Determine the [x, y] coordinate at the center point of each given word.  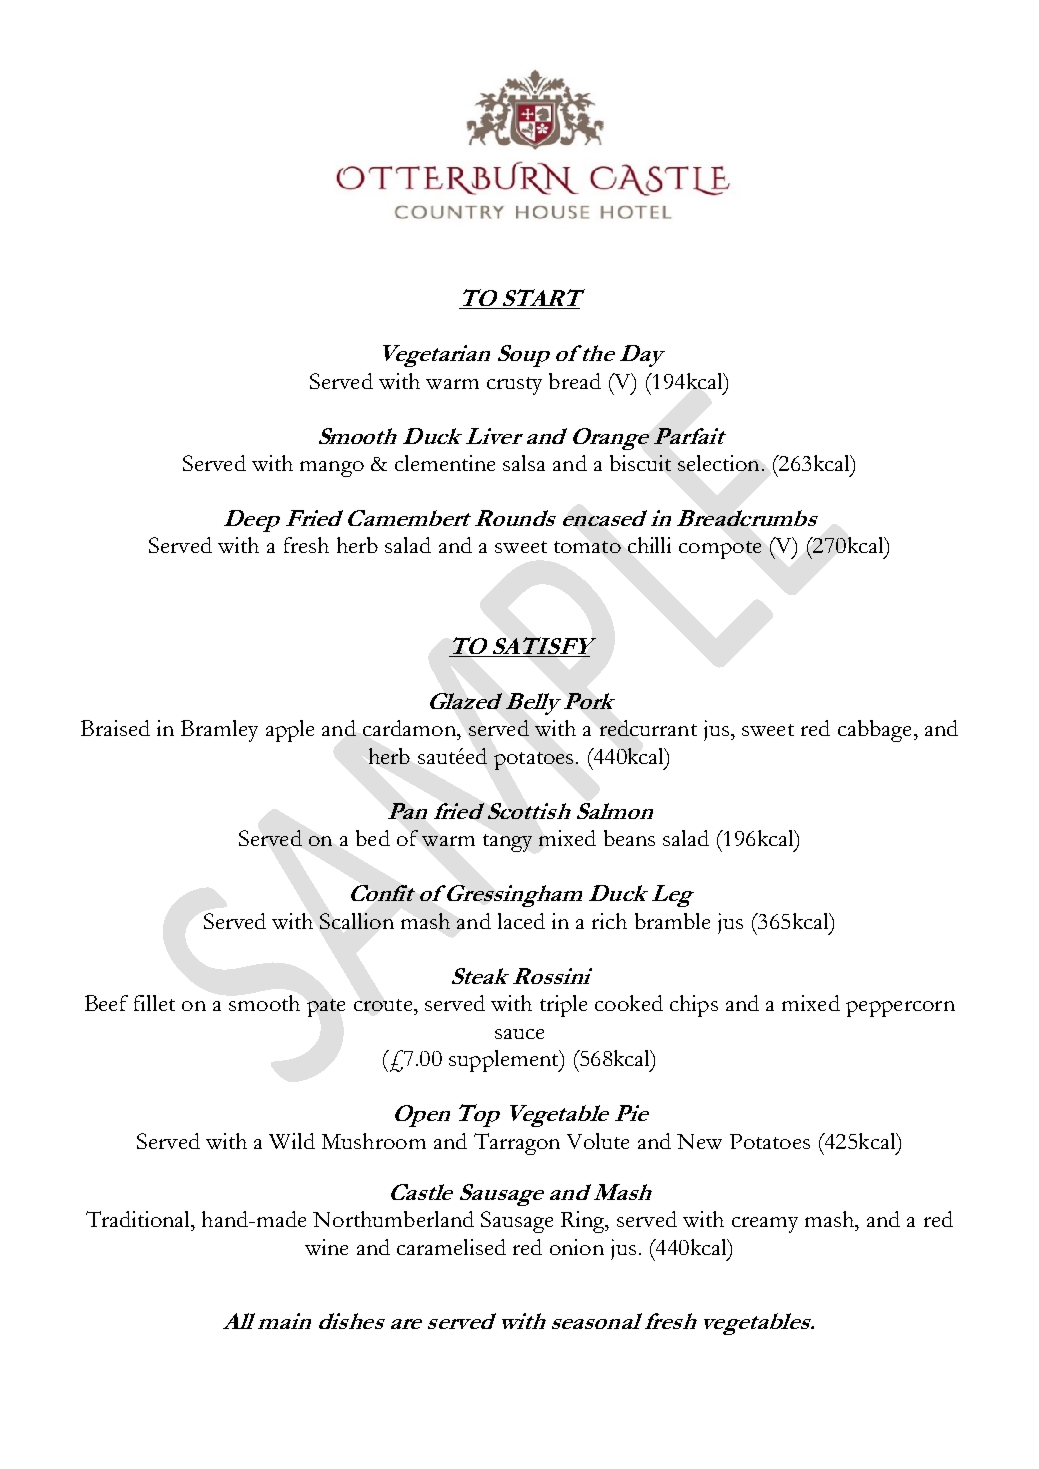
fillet [154, 1003]
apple [290, 731]
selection [718, 463]
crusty [514, 386]
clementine [445, 463]
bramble [672, 921]
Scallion [357, 921]
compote [720, 550]
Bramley [219, 731]
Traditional [139, 1219]
